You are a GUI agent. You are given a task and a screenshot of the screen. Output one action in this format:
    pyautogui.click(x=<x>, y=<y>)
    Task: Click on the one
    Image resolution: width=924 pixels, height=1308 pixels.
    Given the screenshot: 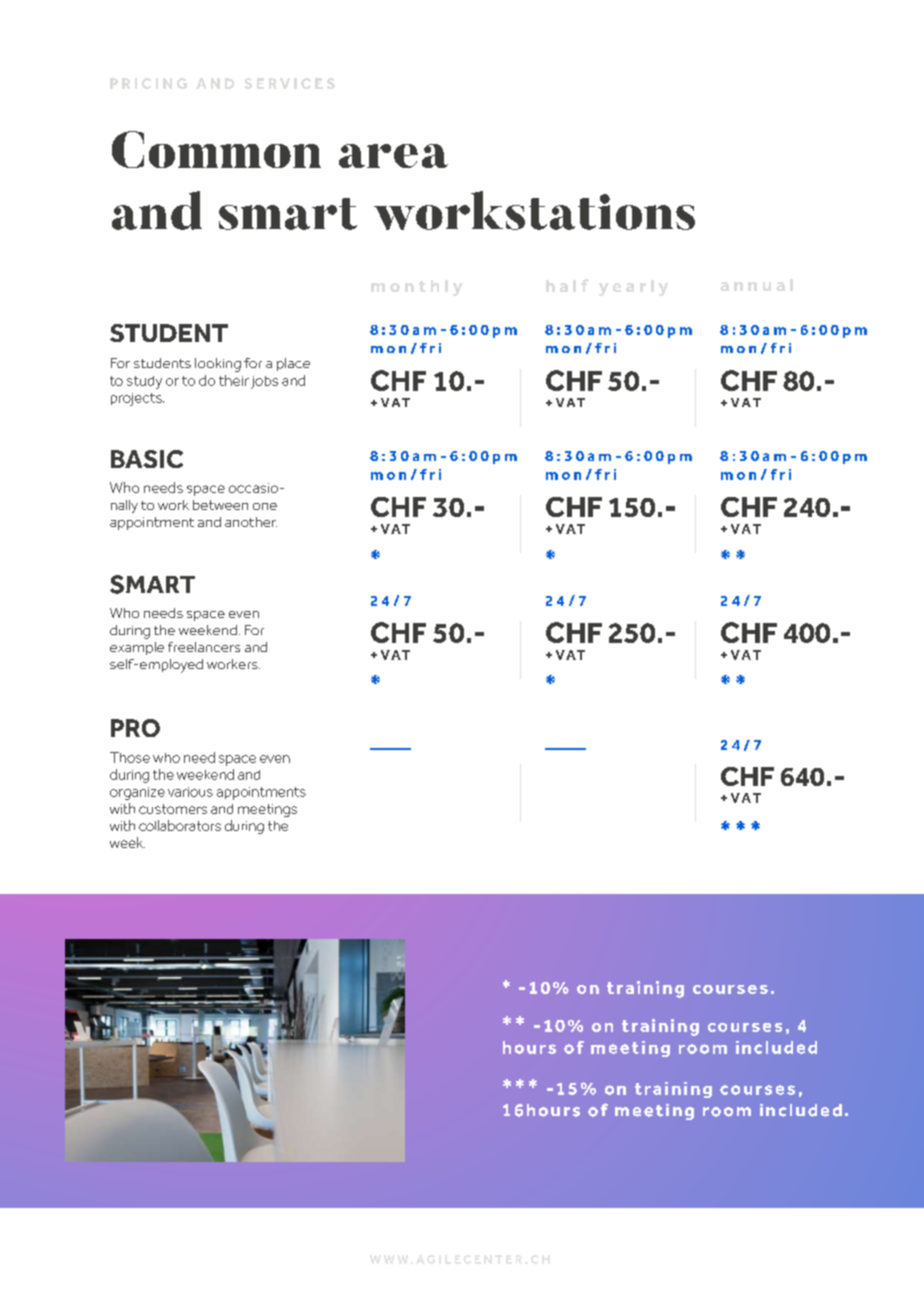 What is the action you would take?
    pyautogui.click(x=265, y=506)
